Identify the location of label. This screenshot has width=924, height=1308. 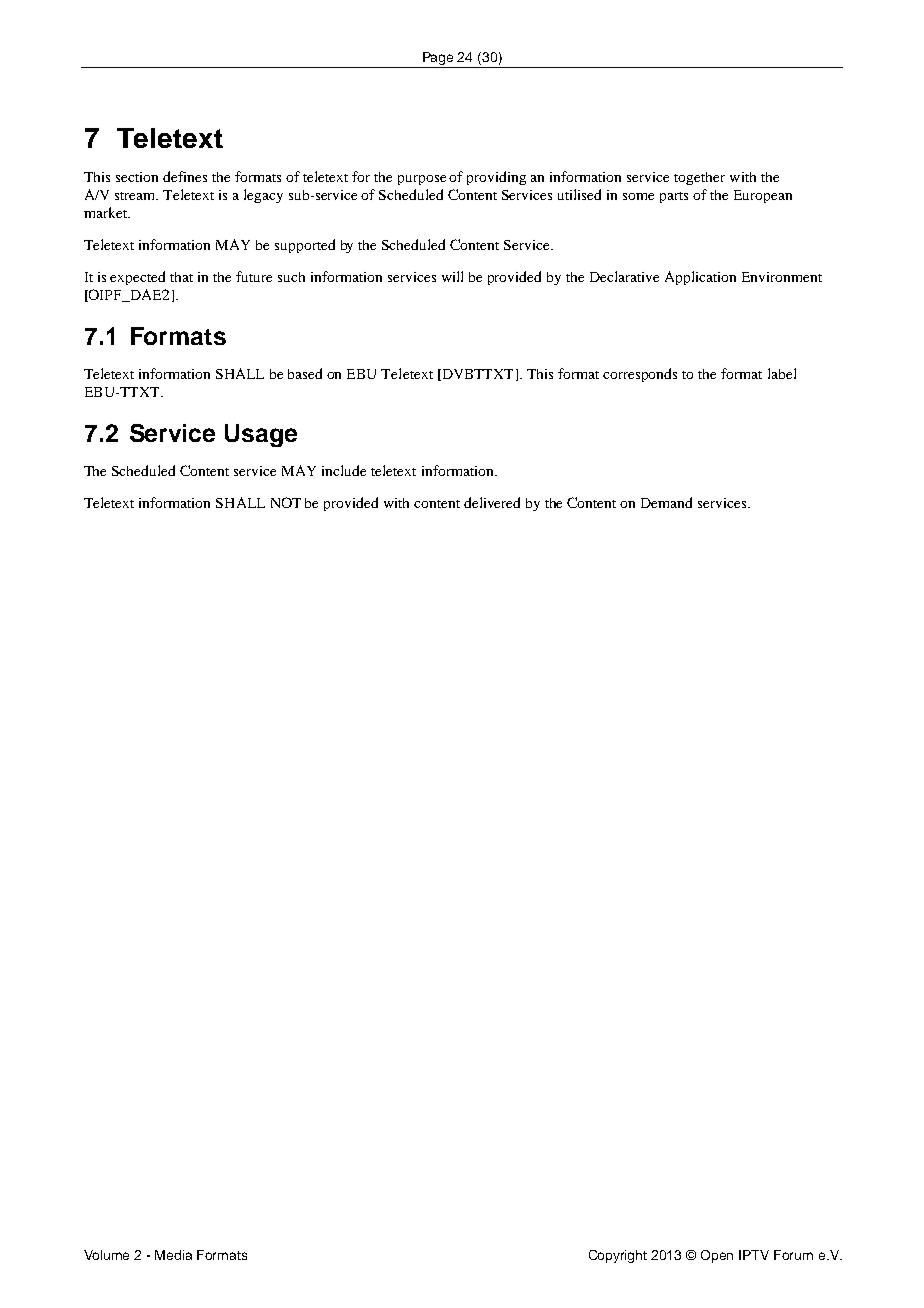
(782, 373).
